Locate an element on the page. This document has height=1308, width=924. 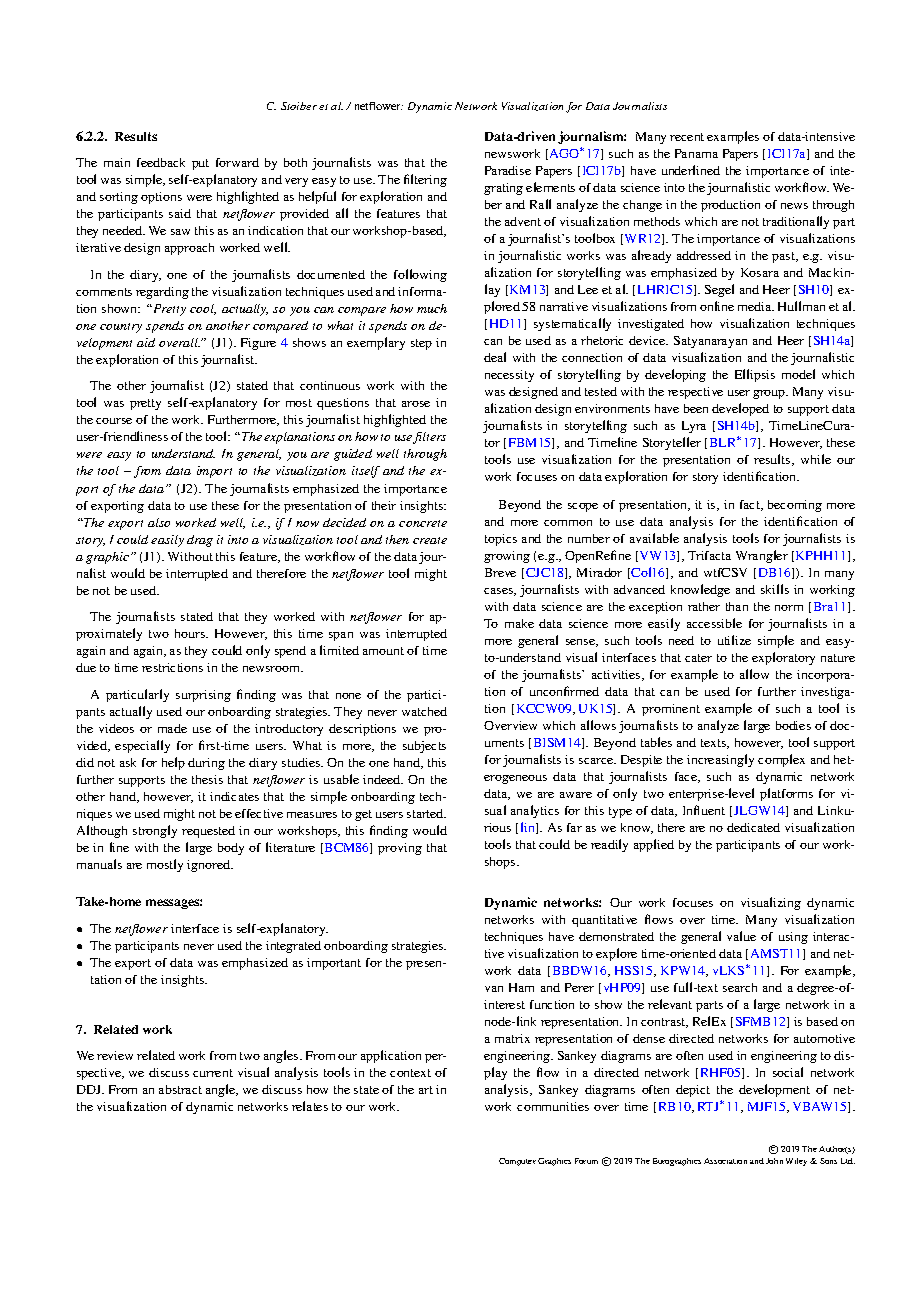
make is located at coordinates (519, 623).
